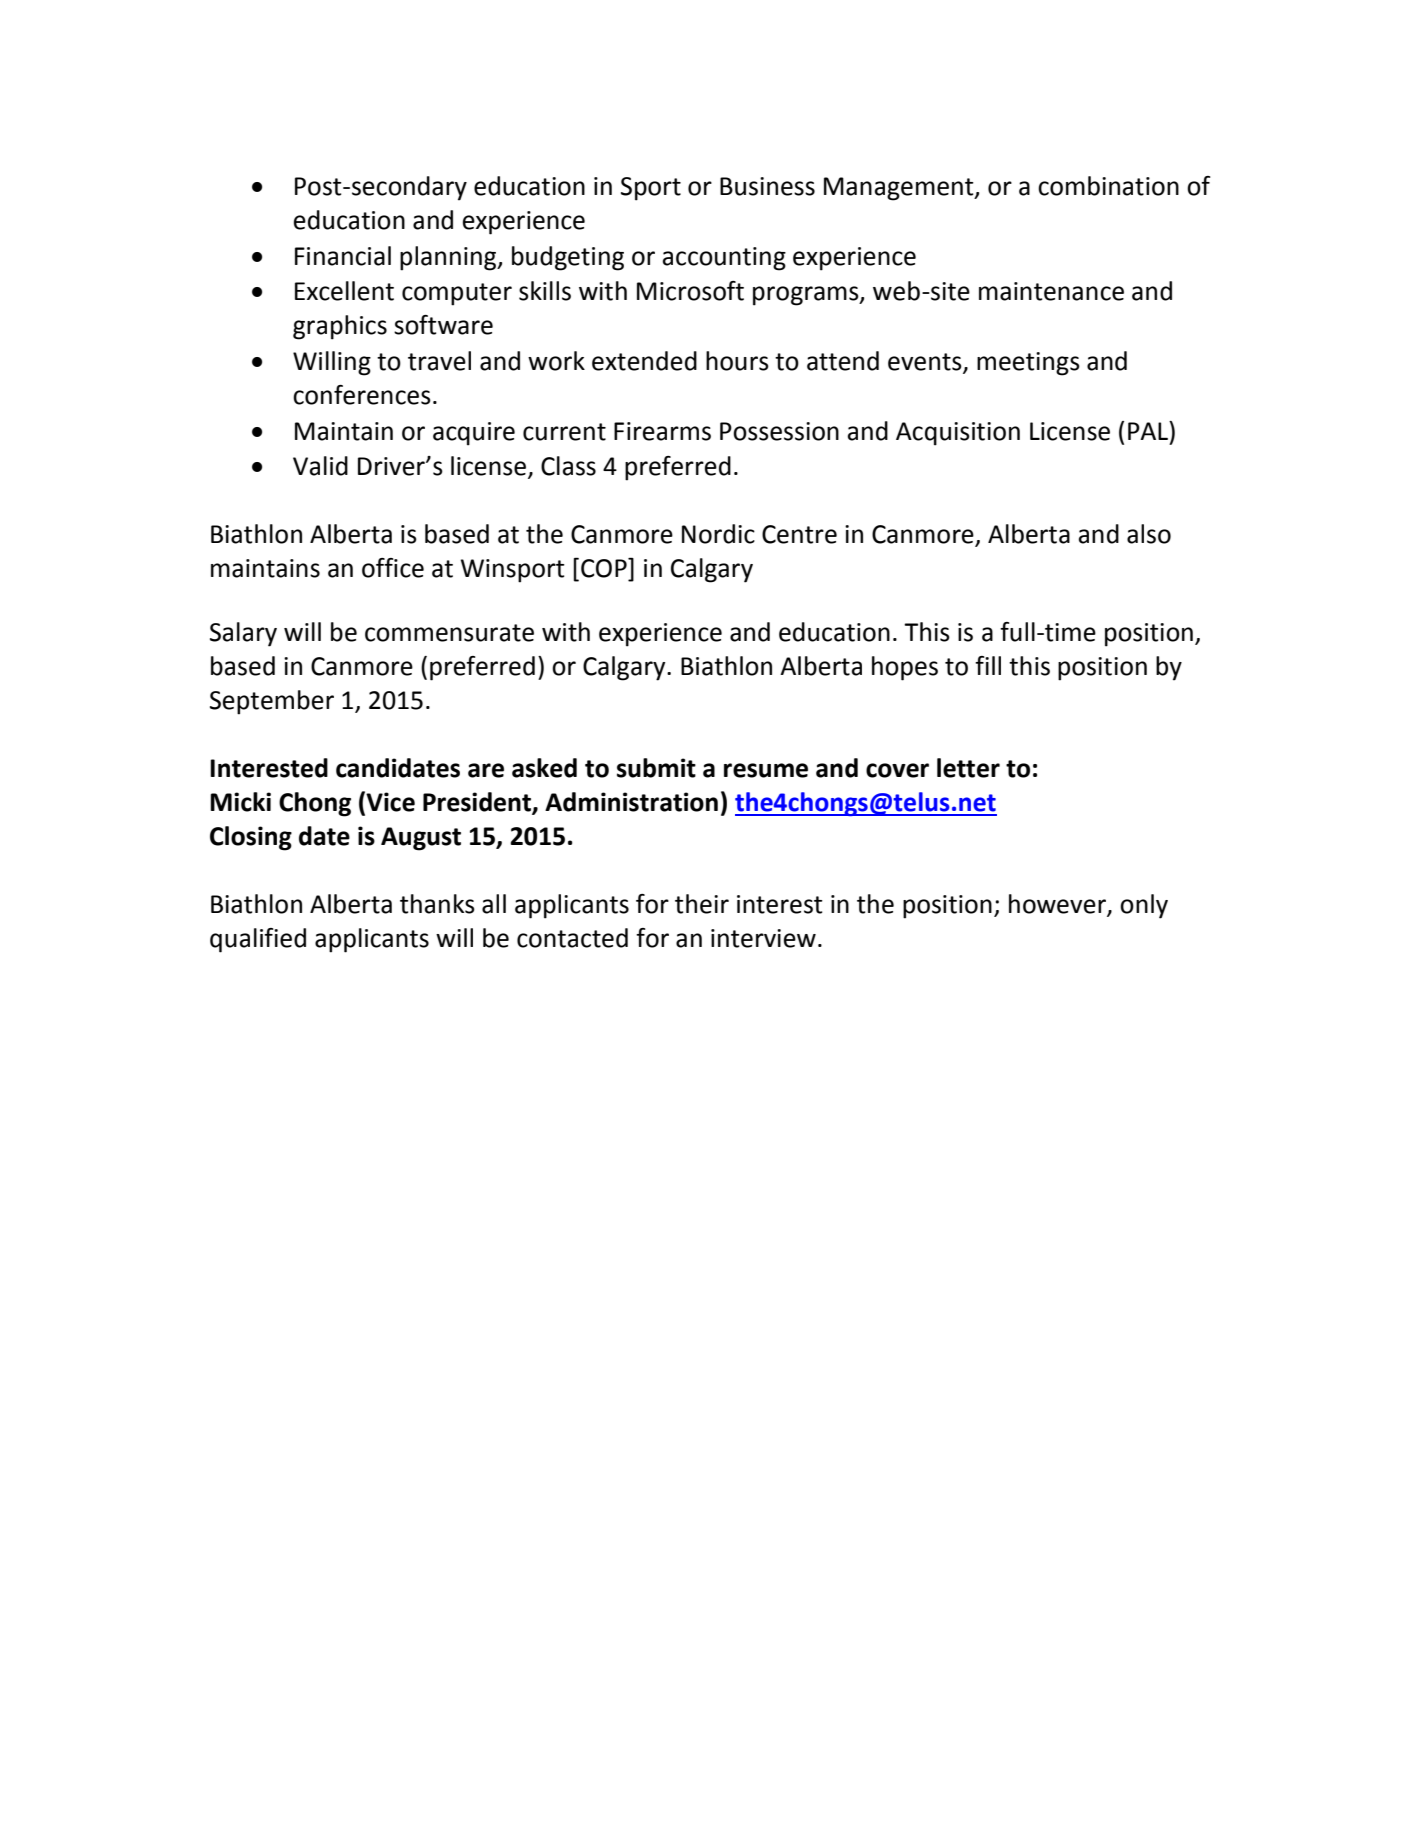  I want to click on Business, so click(767, 186).
